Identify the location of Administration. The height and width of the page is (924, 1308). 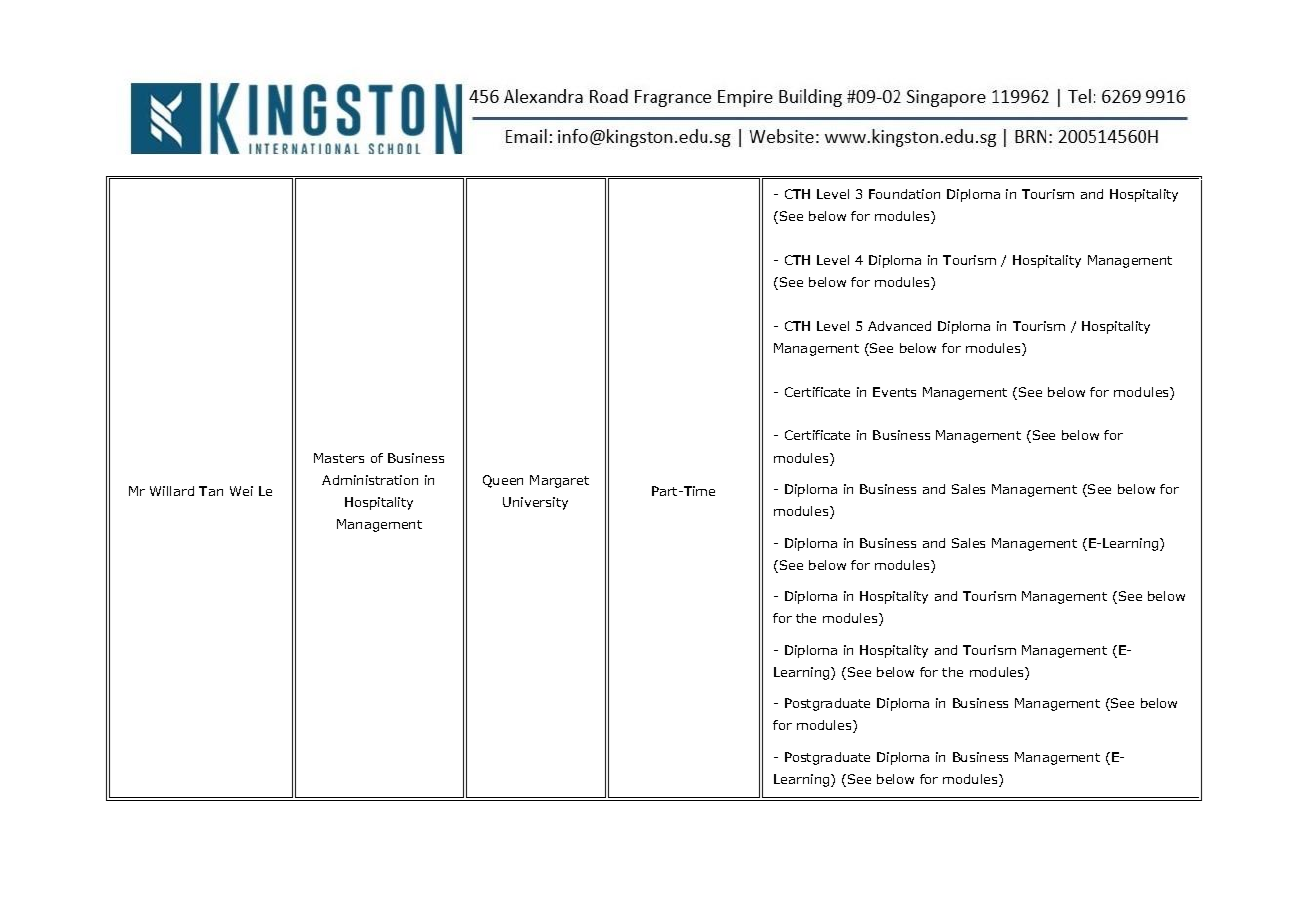
(370, 480).
